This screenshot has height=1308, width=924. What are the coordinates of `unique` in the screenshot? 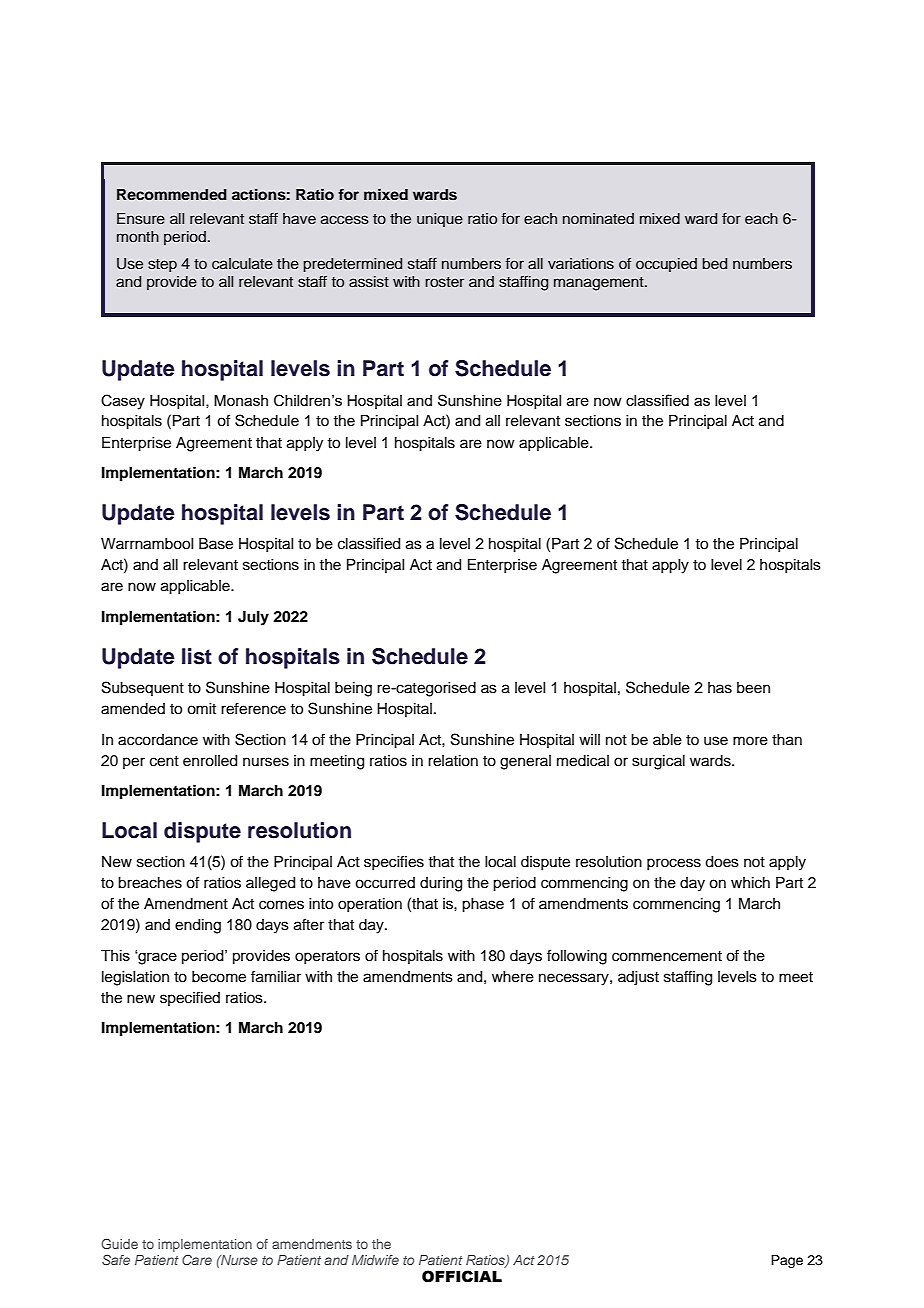 It's located at (440, 220).
